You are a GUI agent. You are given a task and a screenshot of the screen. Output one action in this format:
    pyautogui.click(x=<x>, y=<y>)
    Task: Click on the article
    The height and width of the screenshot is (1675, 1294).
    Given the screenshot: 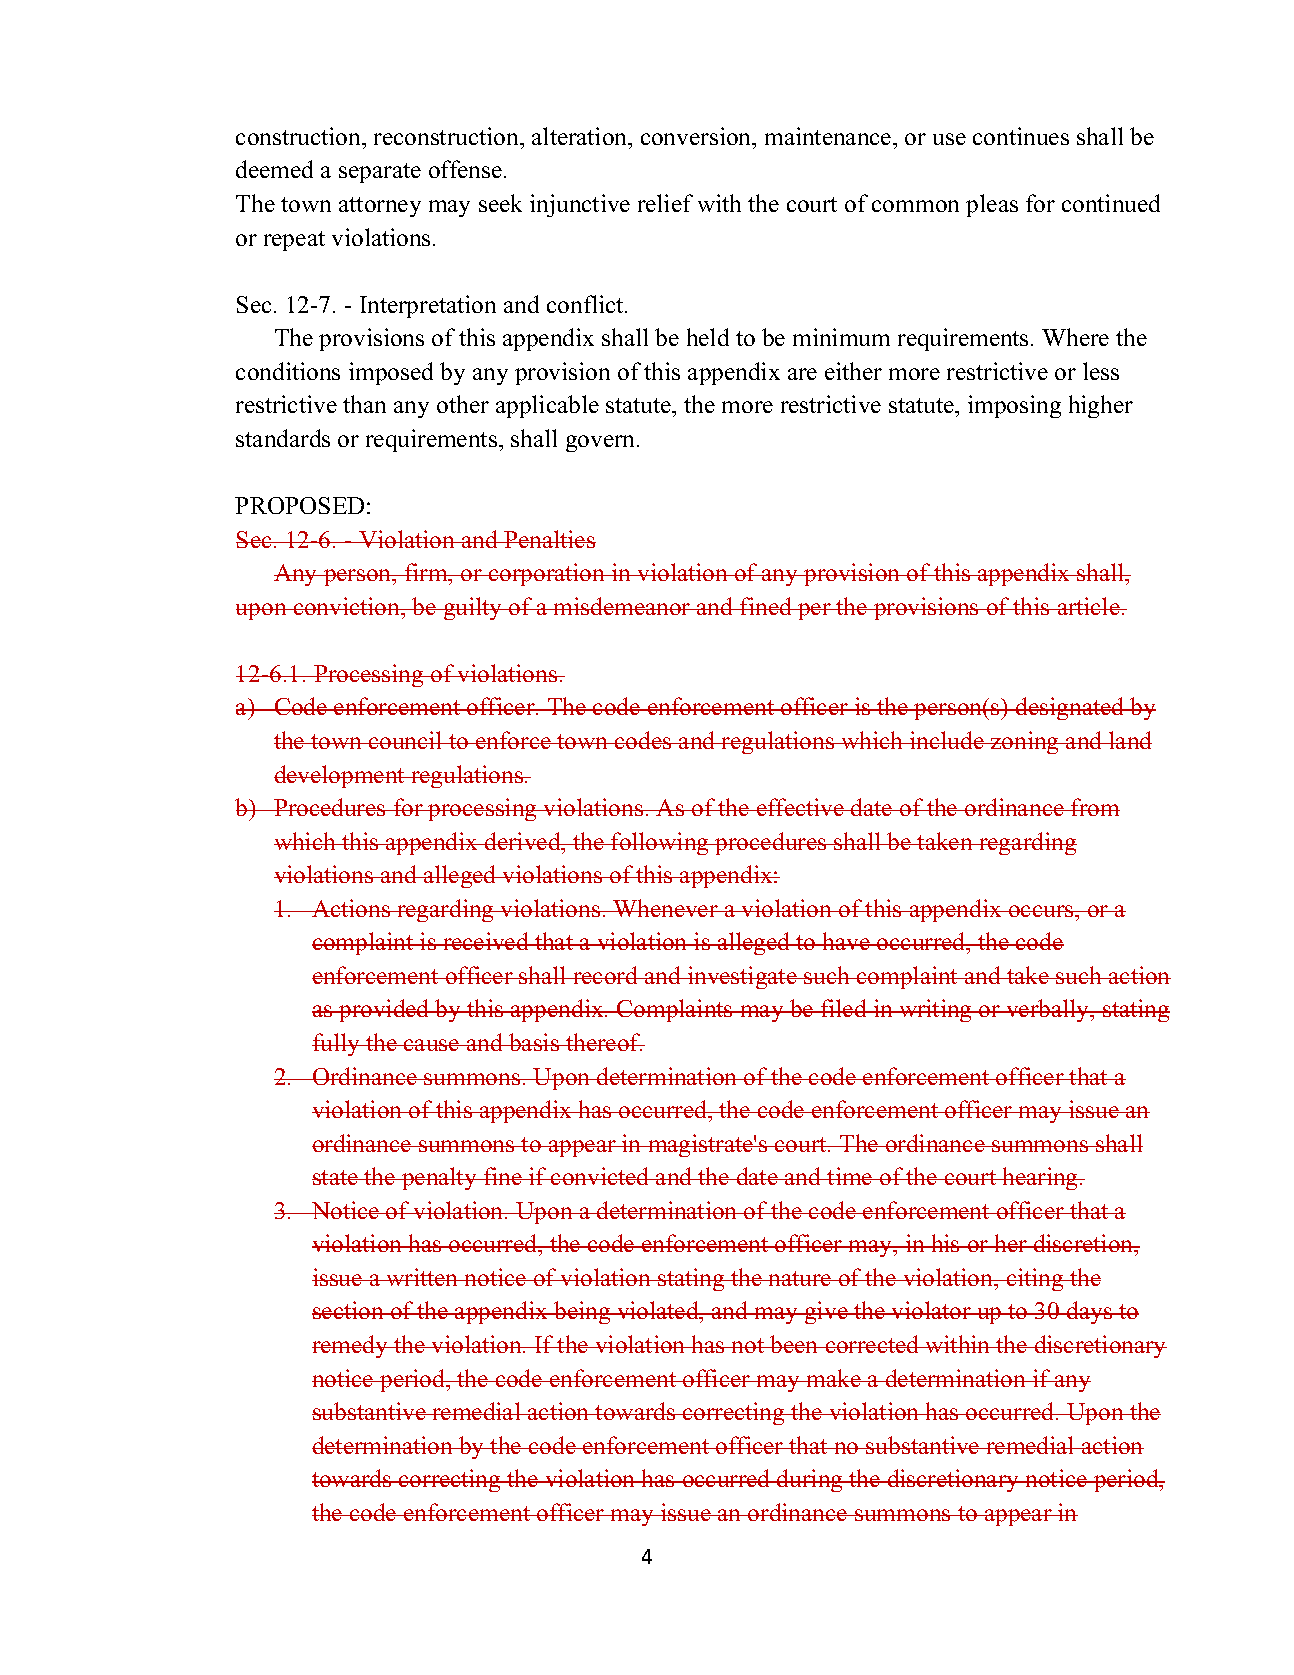 What is the action you would take?
    pyautogui.click(x=1088, y=606)
